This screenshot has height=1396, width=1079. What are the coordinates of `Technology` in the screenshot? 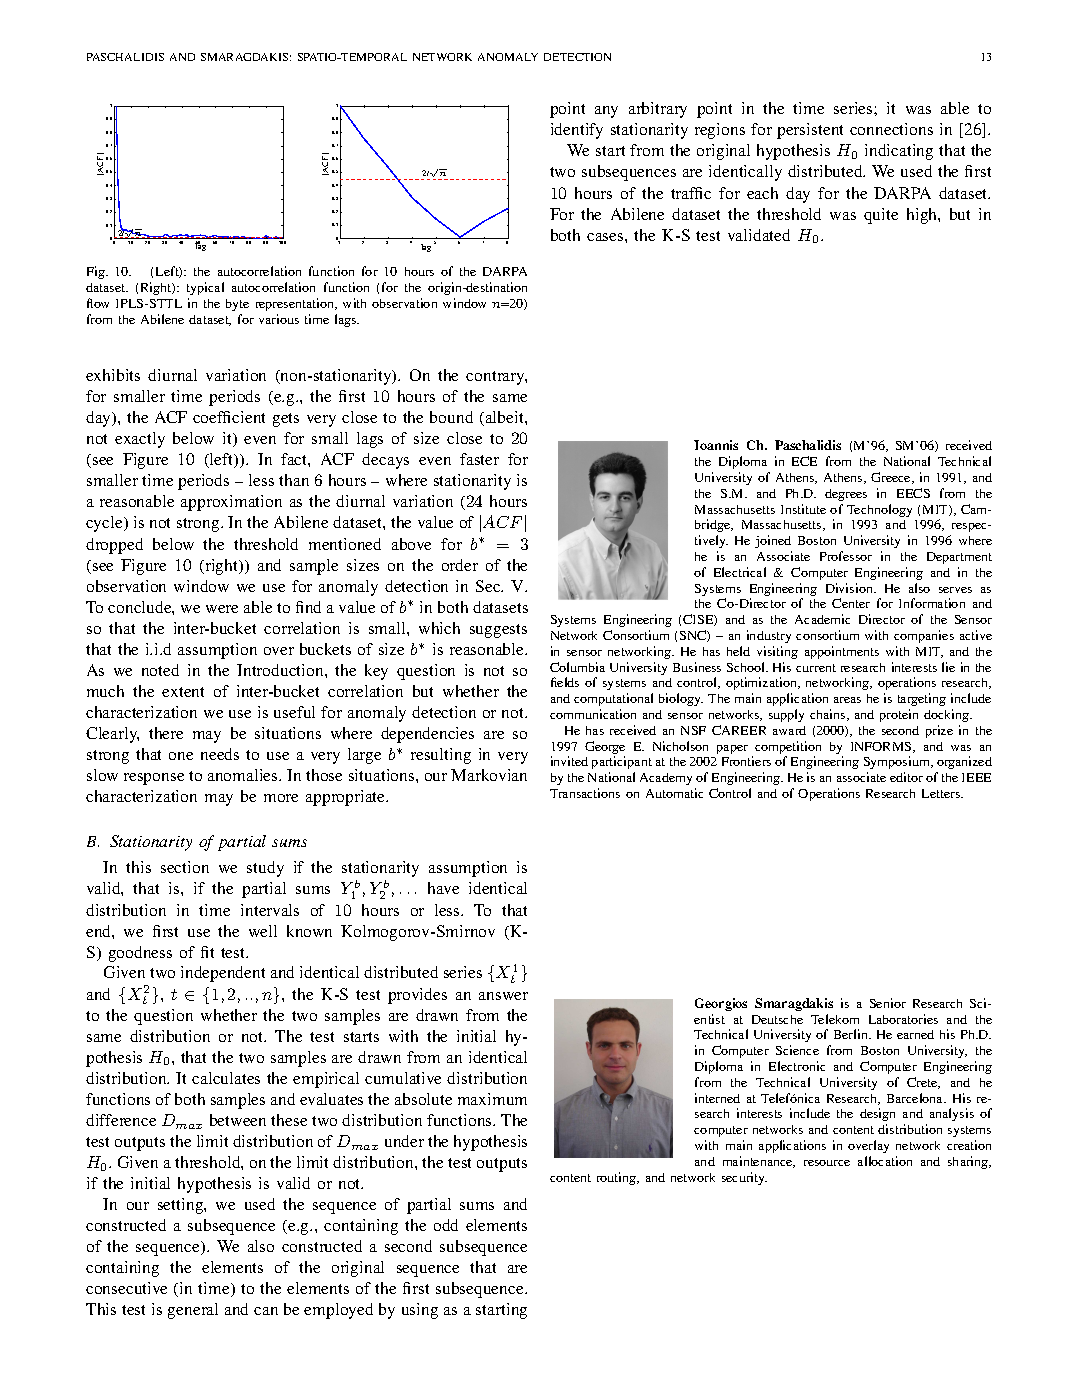 It's located at (879, 510).
